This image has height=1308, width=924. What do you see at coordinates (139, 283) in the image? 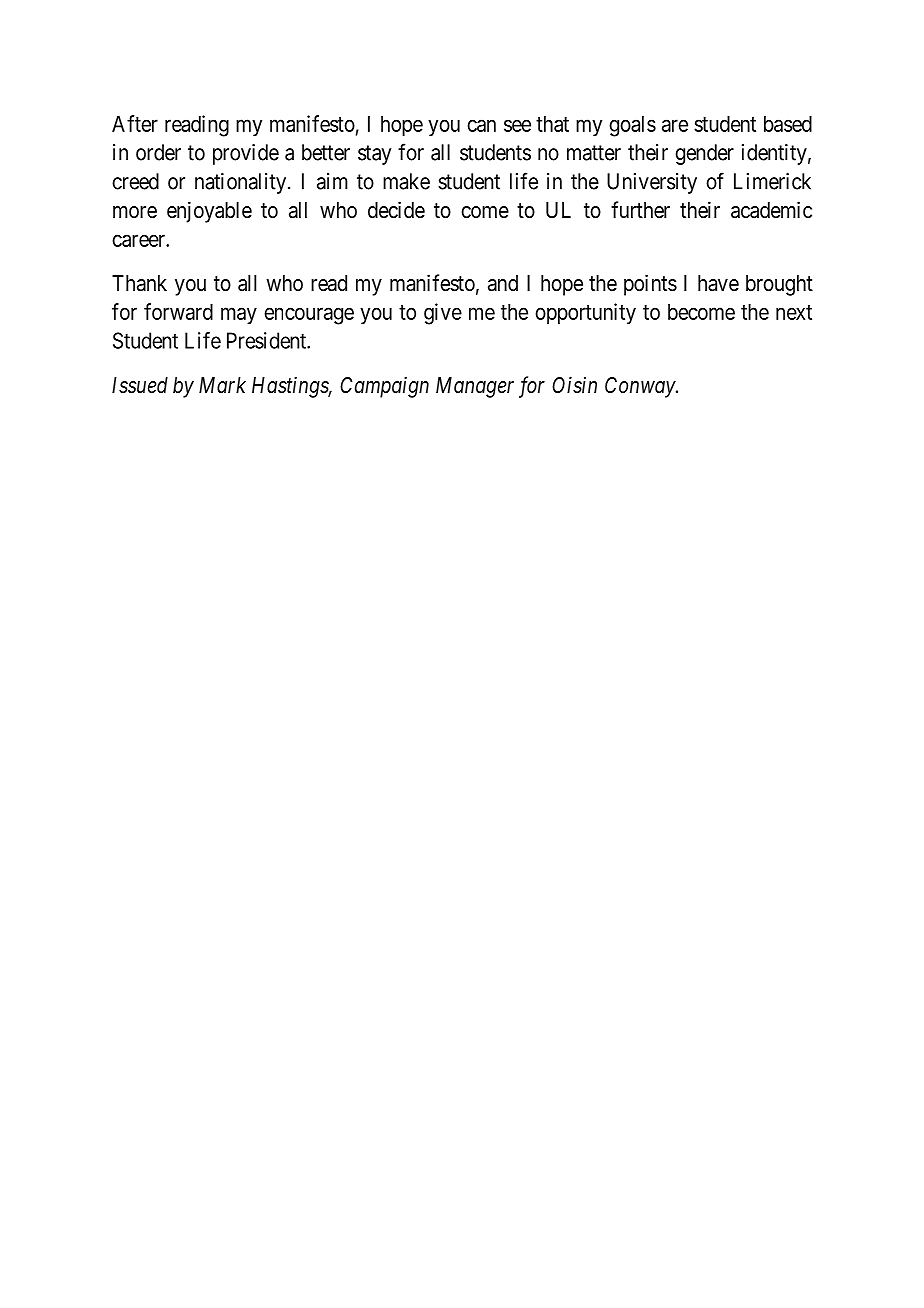
I see `Thank` at bounding box center [139, 283].
